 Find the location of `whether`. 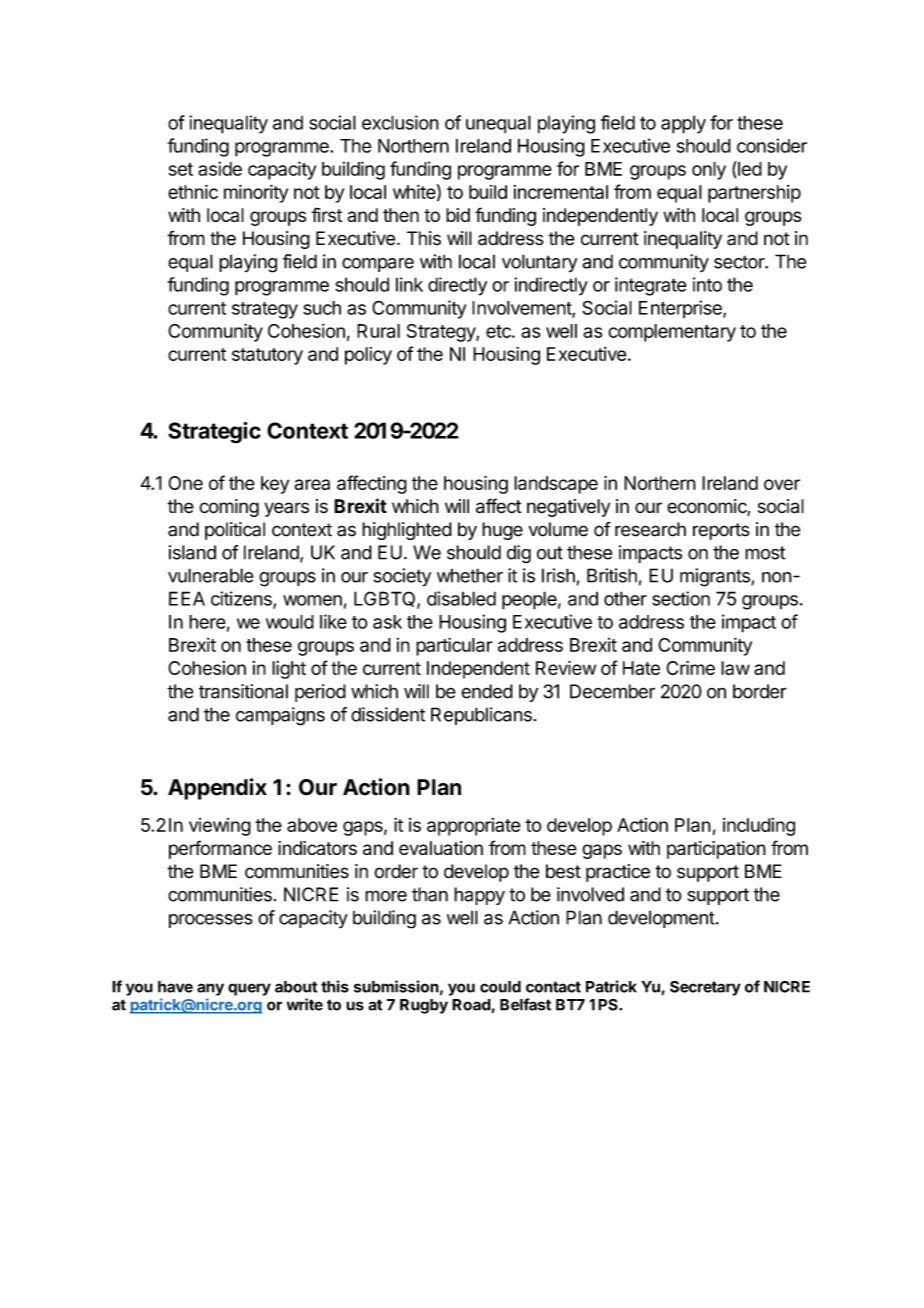

whether is located at coordinates (470, 575).
